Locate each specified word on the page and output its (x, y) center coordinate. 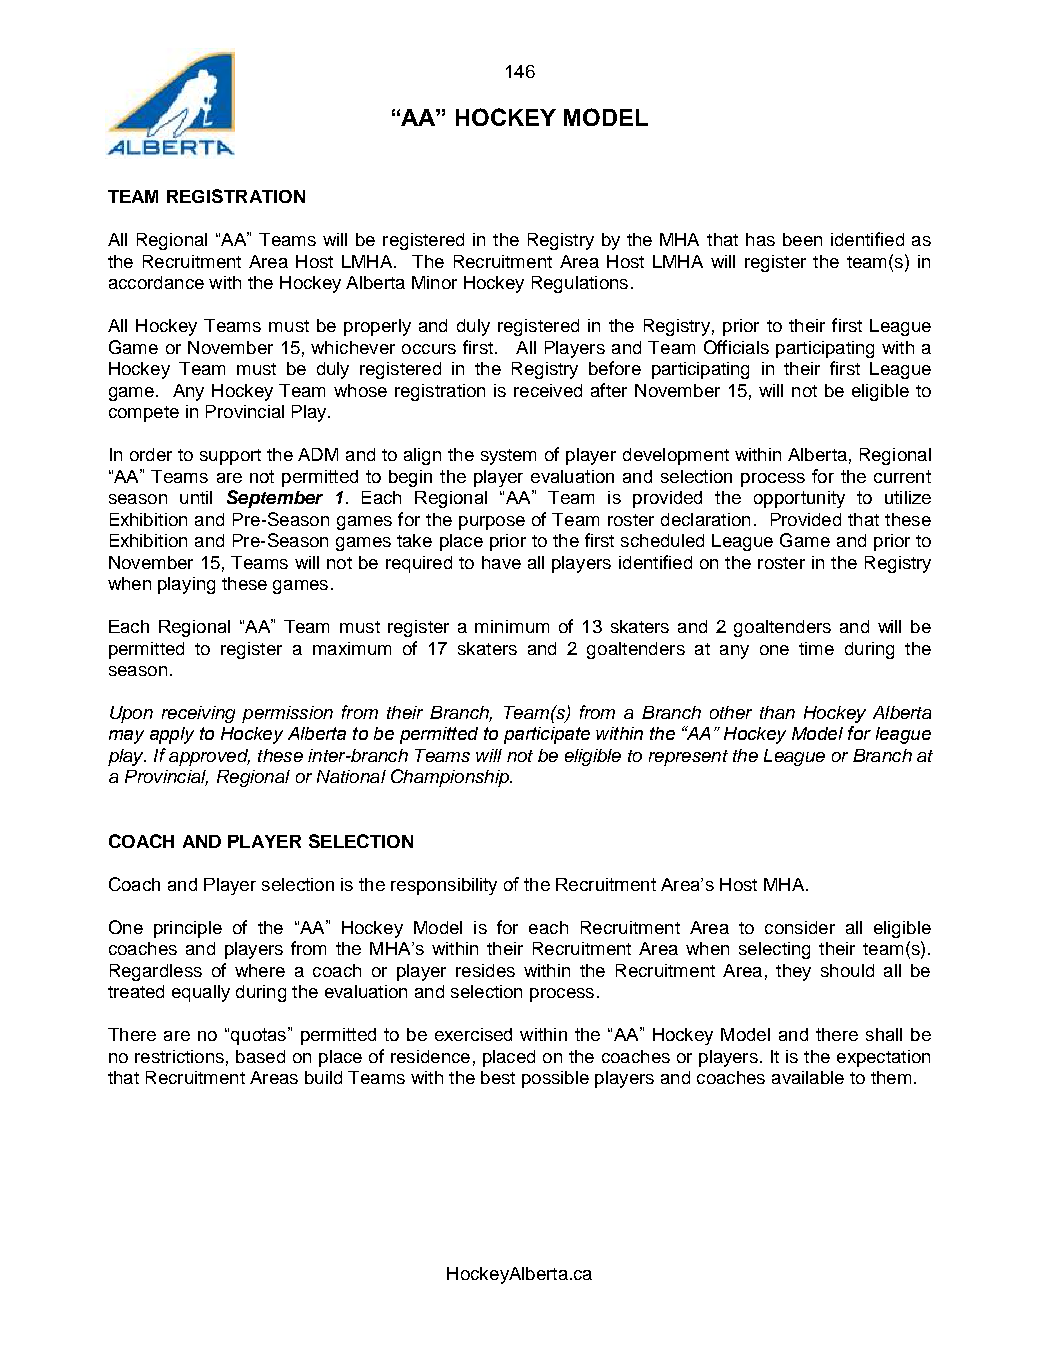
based (260, 1056)
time (816, 648)
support (230, 457)
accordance (156, 282)
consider (800, 927)
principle (188, 929)
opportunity (799, 499)
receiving (198, 714)
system (508, 457)
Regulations (580, 284)
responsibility (444, 886)
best (498, 1077)
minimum (512, 626)
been (802, 239)
